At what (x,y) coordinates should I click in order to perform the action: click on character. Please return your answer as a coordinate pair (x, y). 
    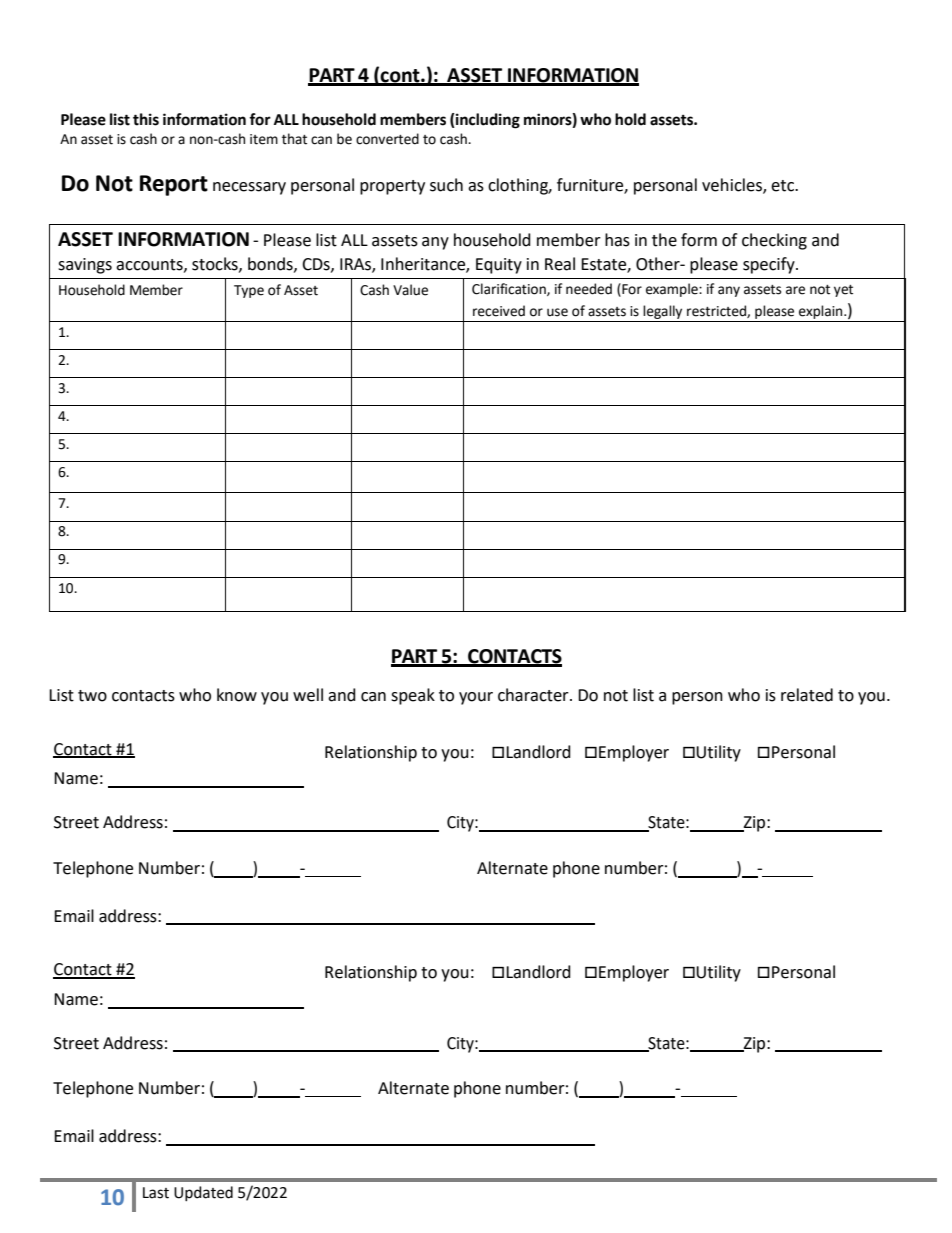
    Looking at the image, I should click on (534, 695).
